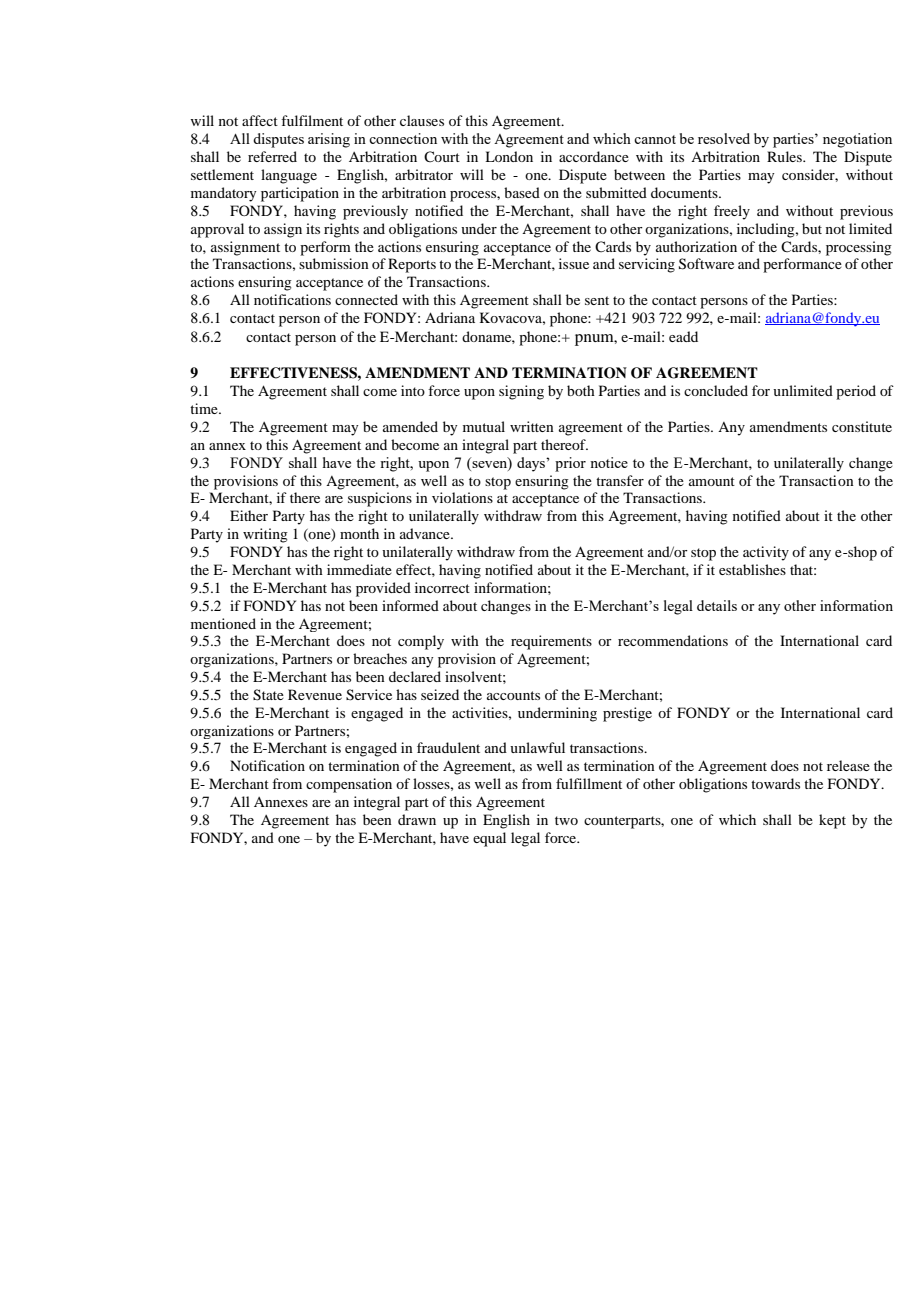  What do you see at coordinates (349, 785) in the screenshot?
I see `compensation` at bounding box center [349, 785].
